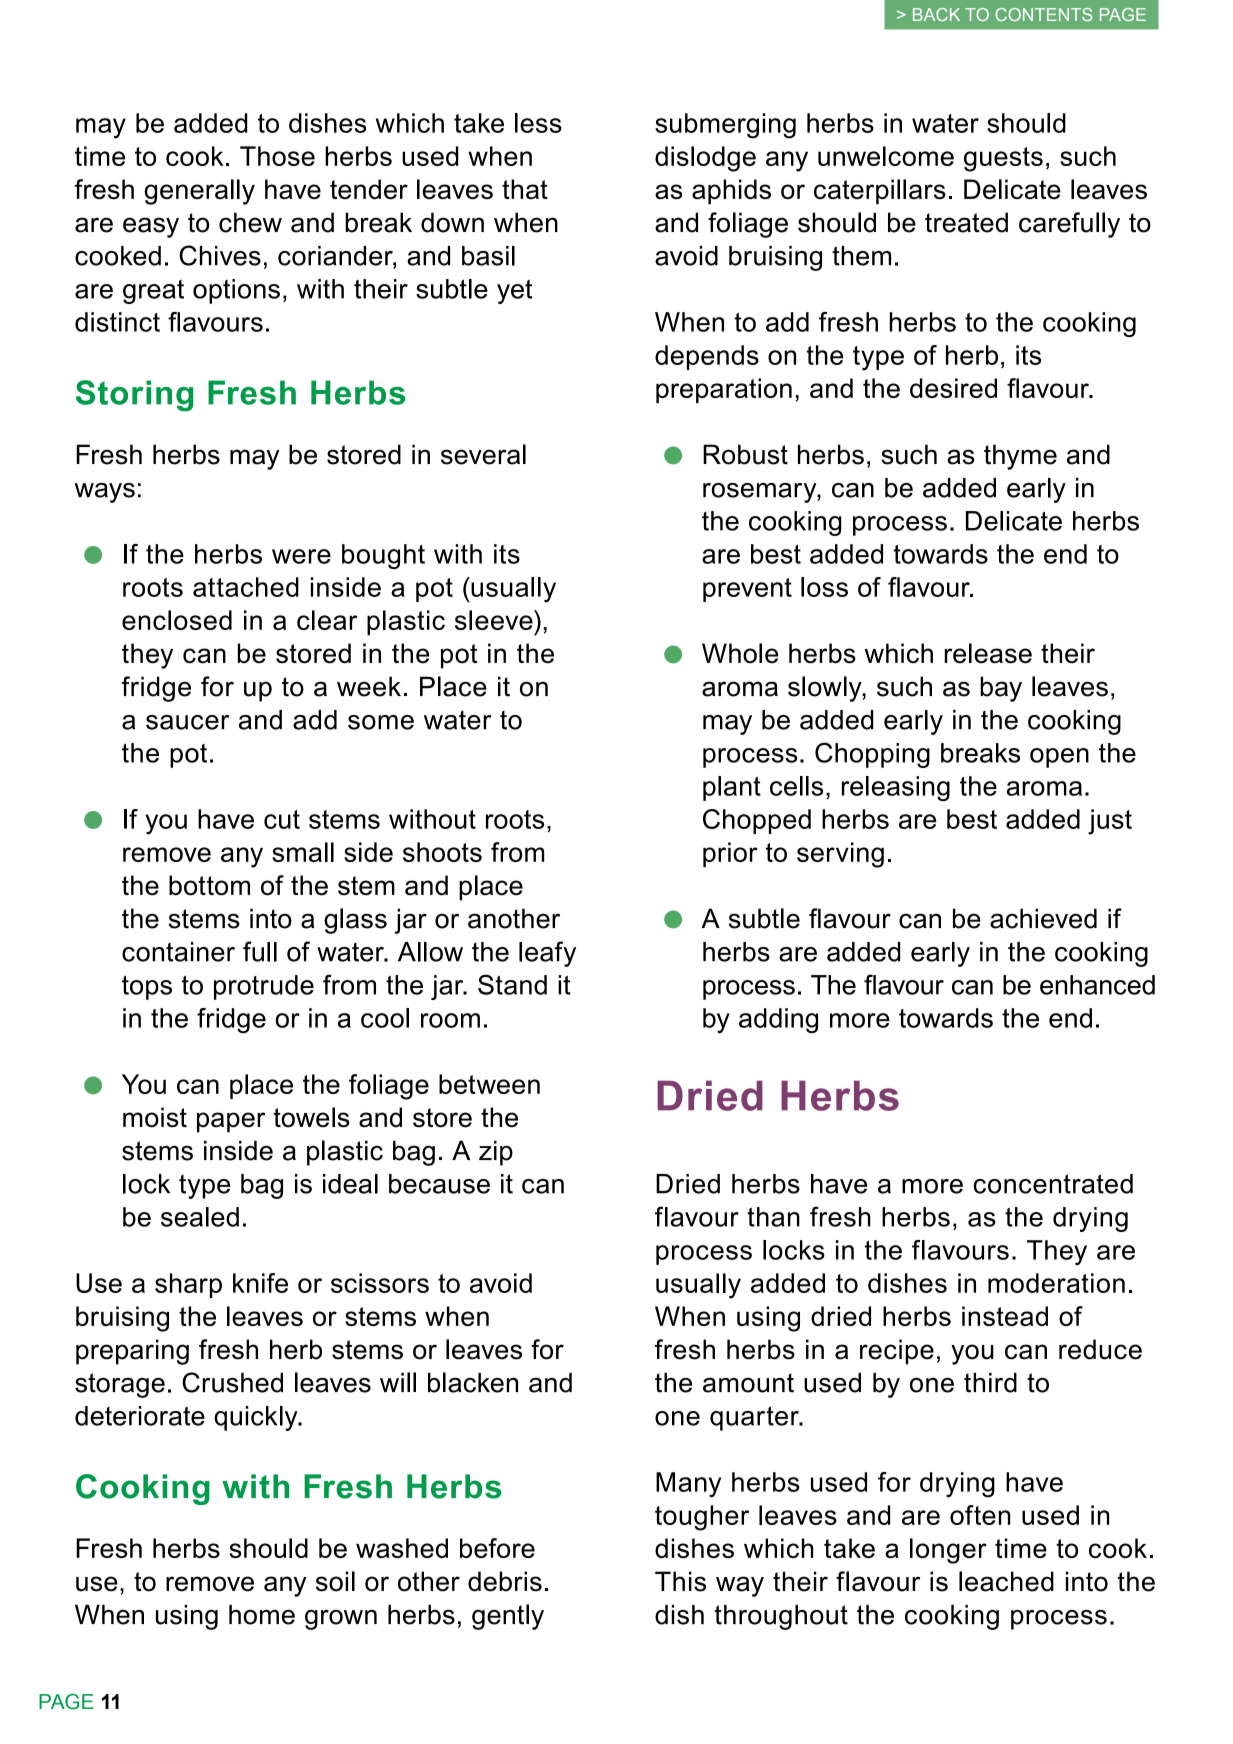 This screenshot has width=1233, height=1744. I want to click on plant, so click(732, 788).
